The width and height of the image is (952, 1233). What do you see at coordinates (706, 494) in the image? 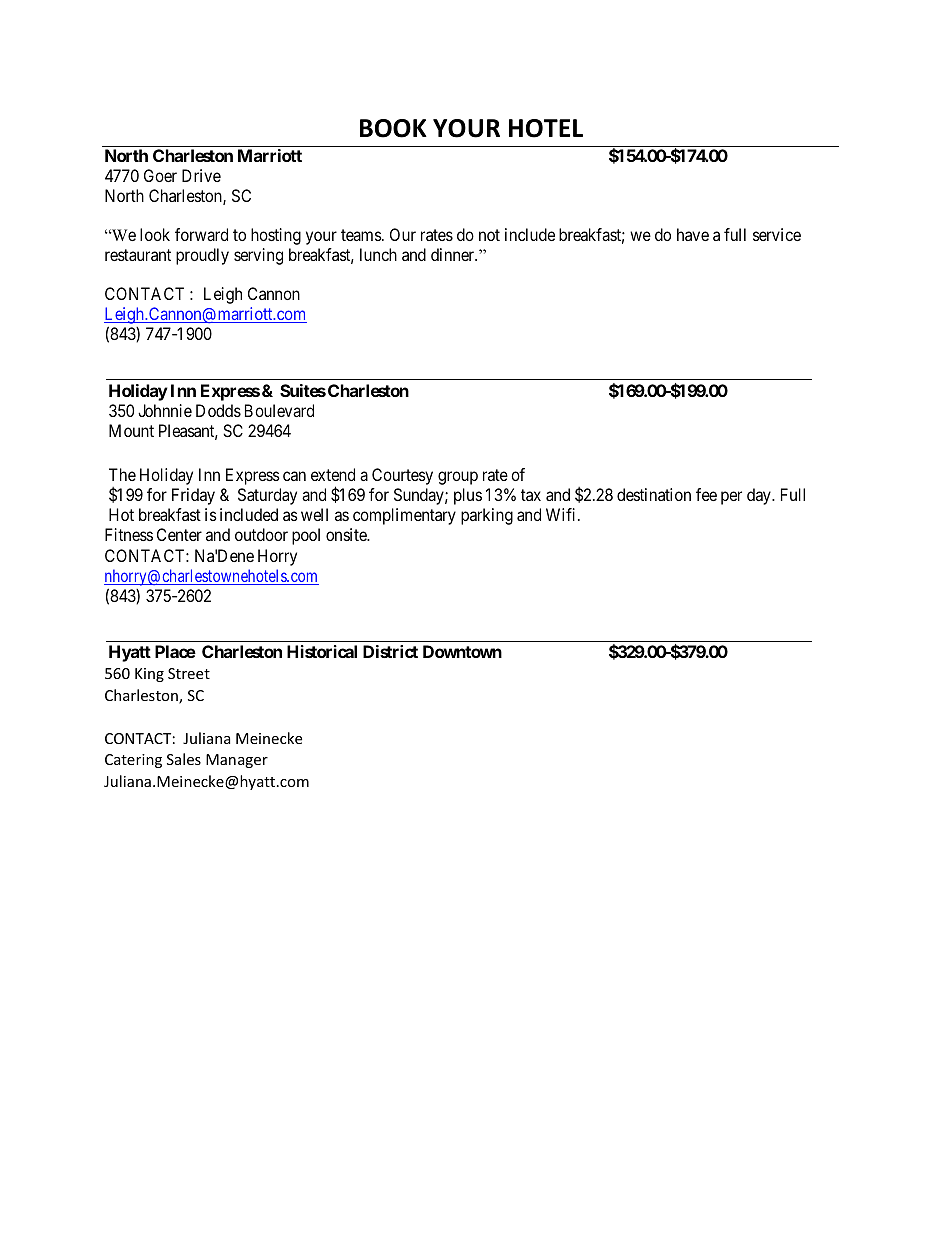
I see `fee` at bounding box center [706, 494].
